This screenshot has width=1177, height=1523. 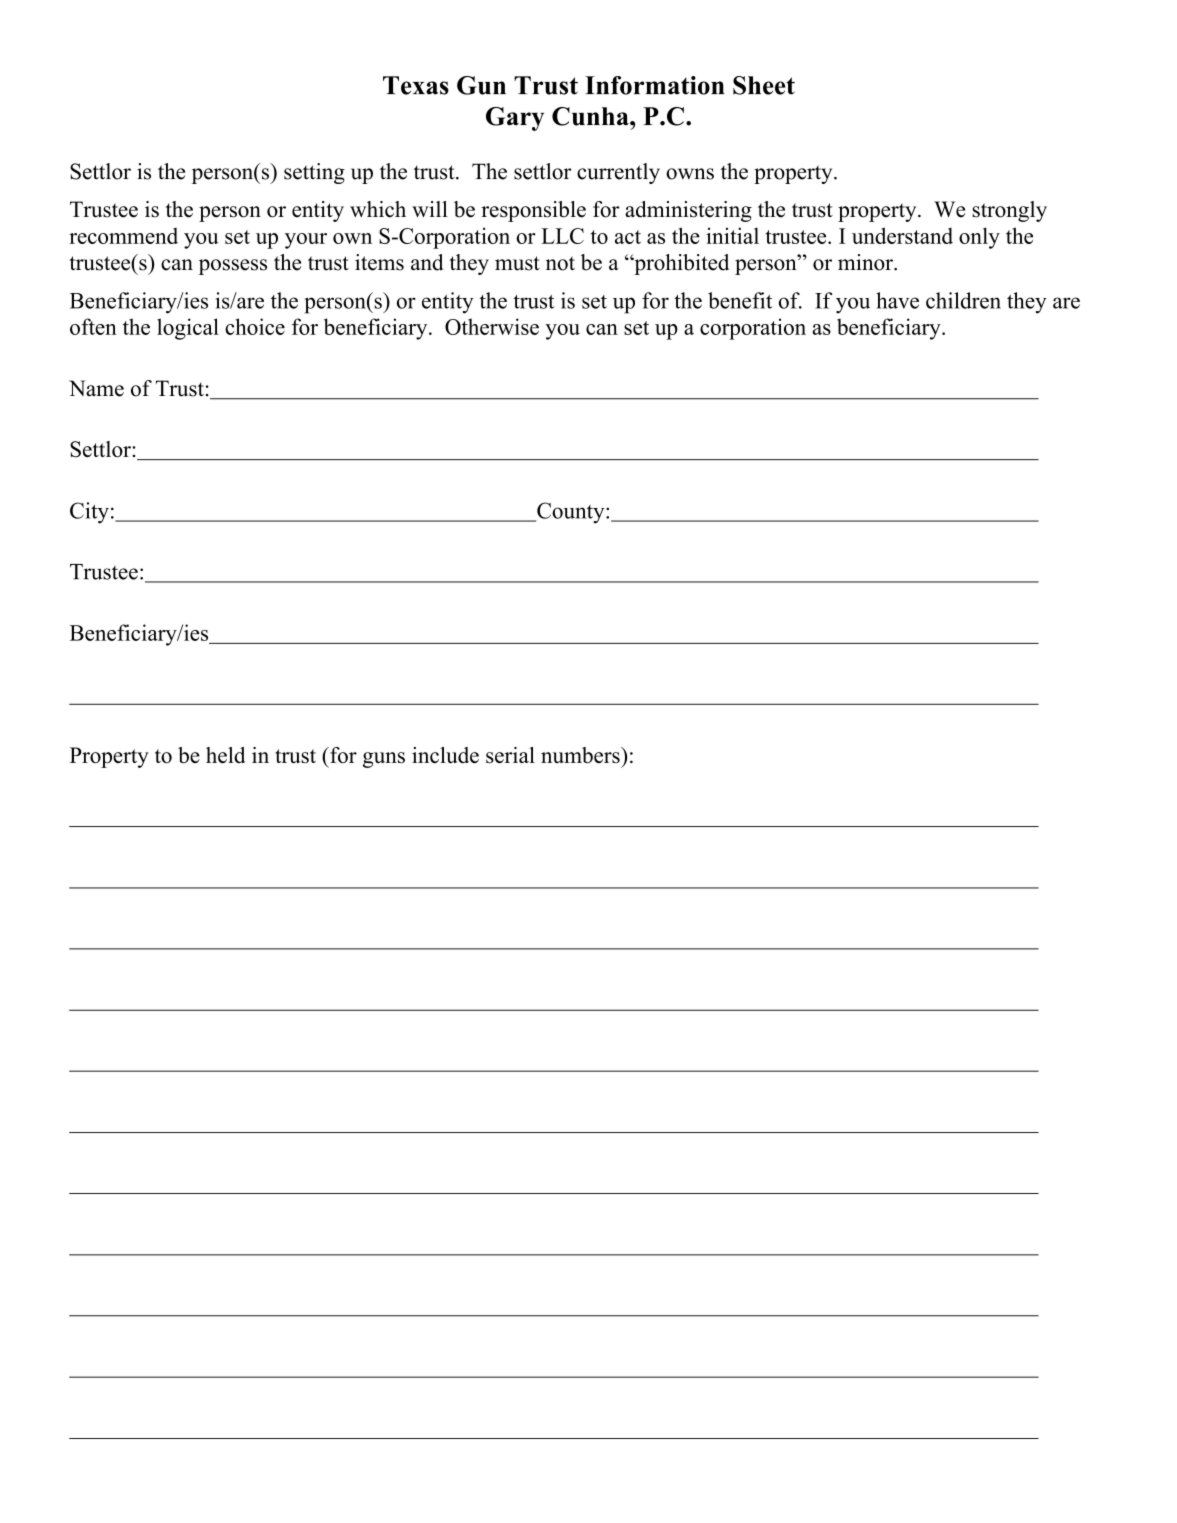 I want to click on Otherwise, so click(x=492, y=326).
